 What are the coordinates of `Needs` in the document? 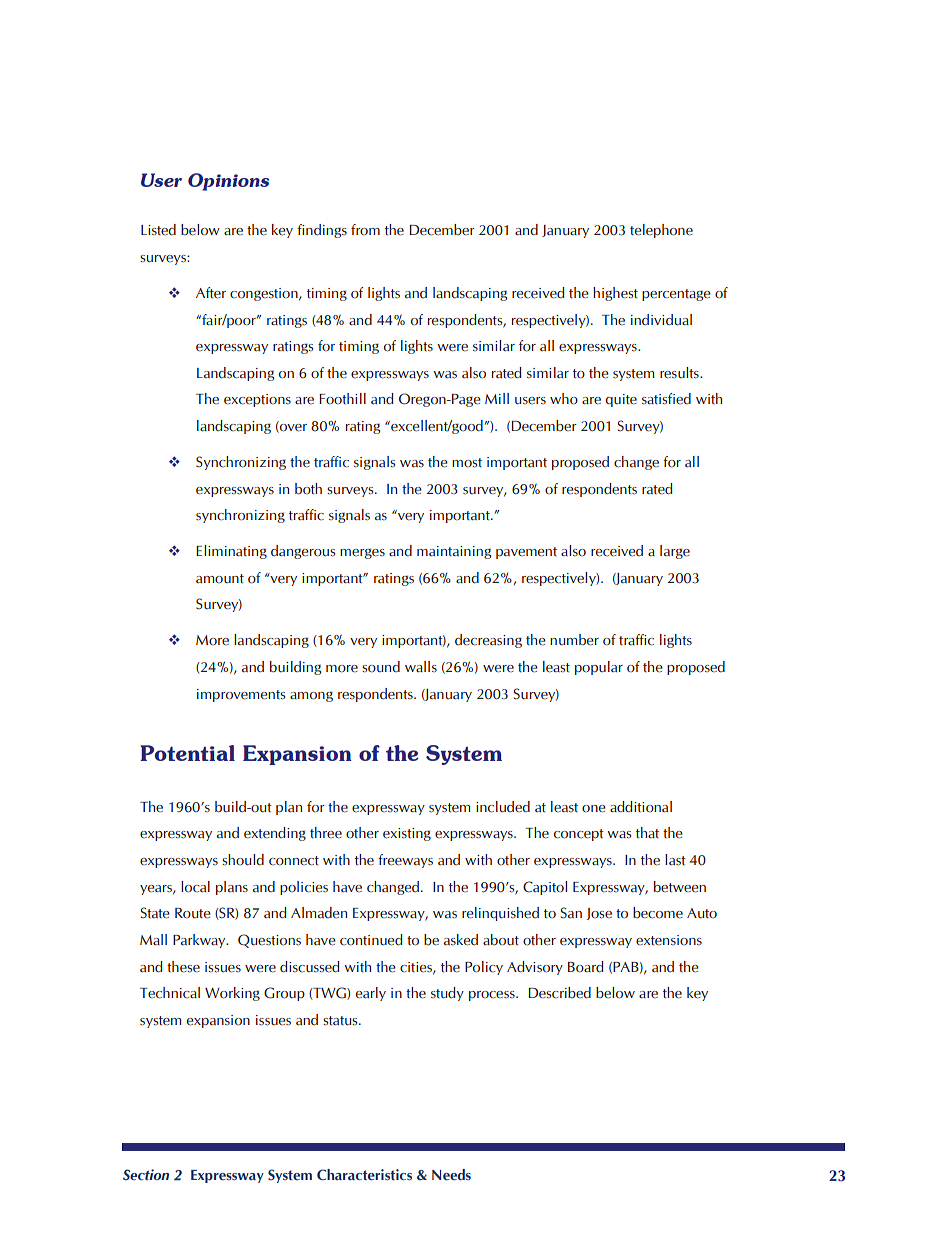 It's located at (451, 1174).
